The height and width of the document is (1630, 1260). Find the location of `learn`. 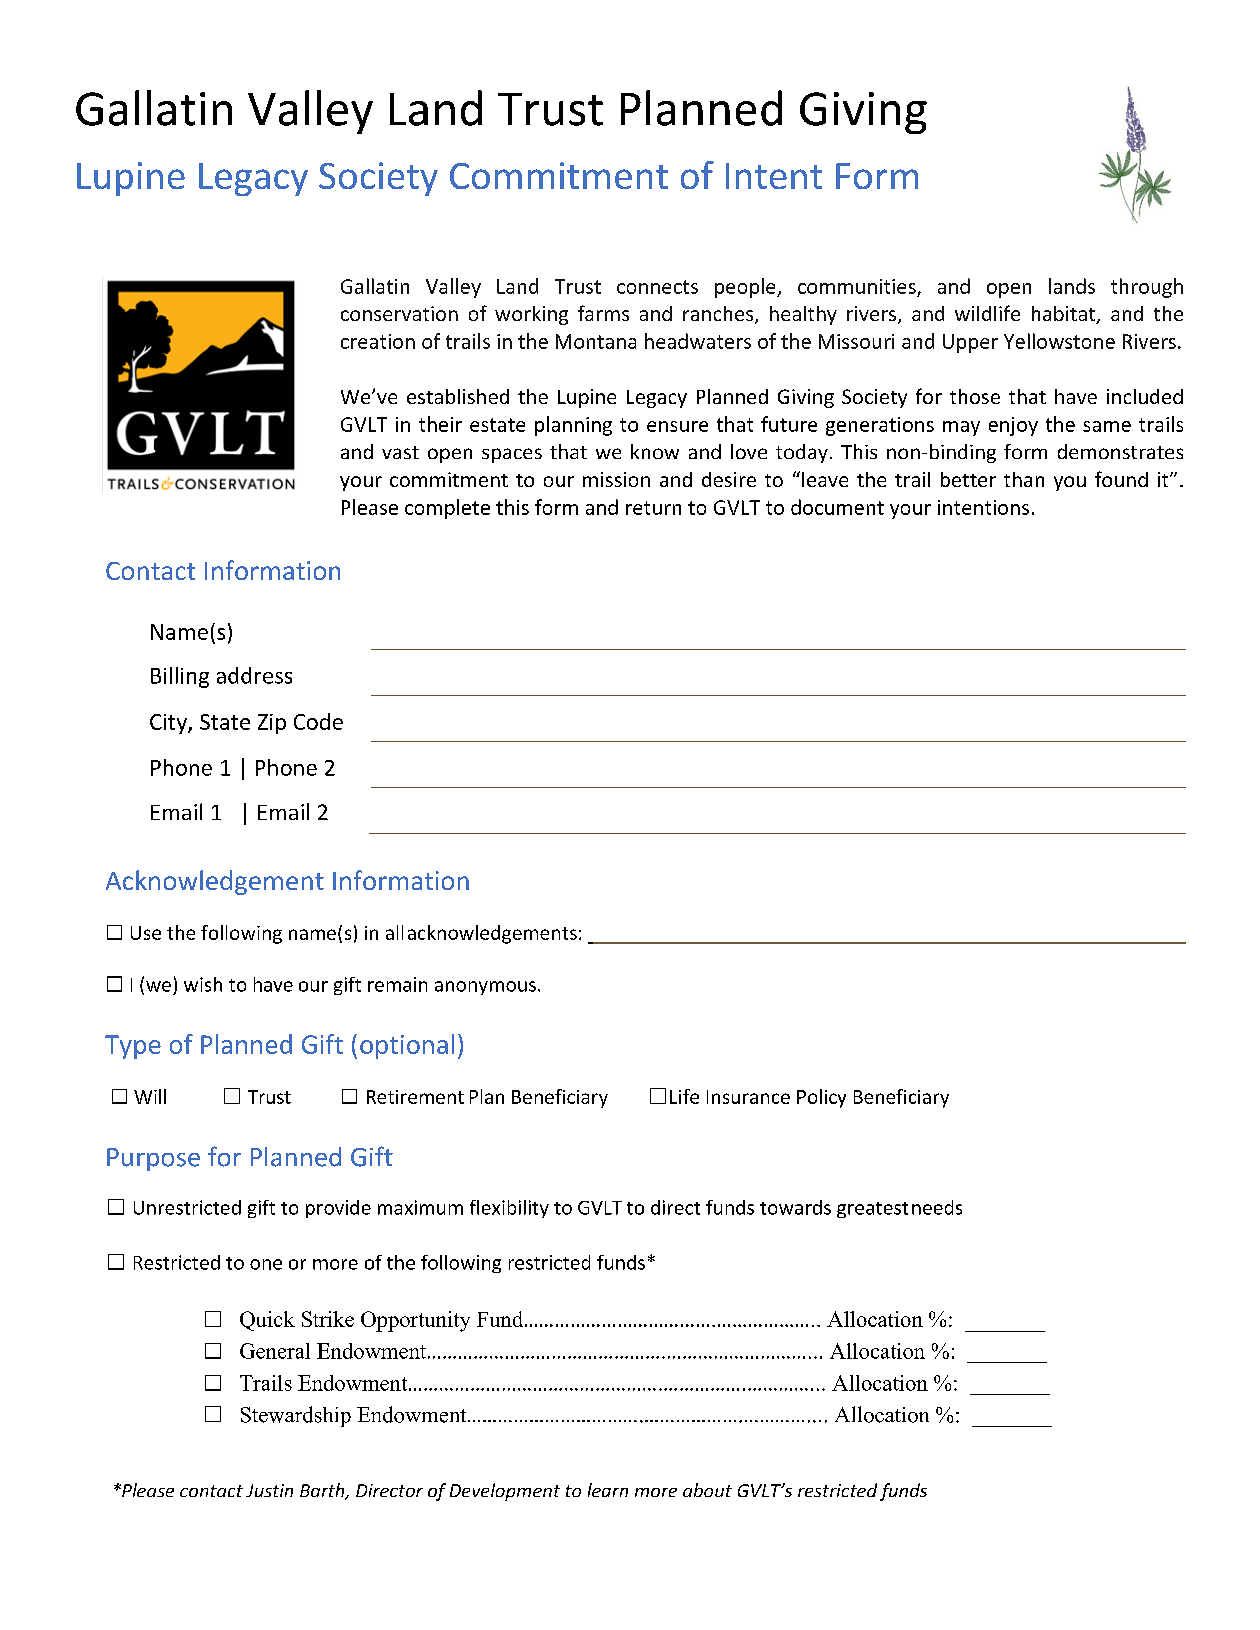

learn is located at coordinates (608, 1490).
